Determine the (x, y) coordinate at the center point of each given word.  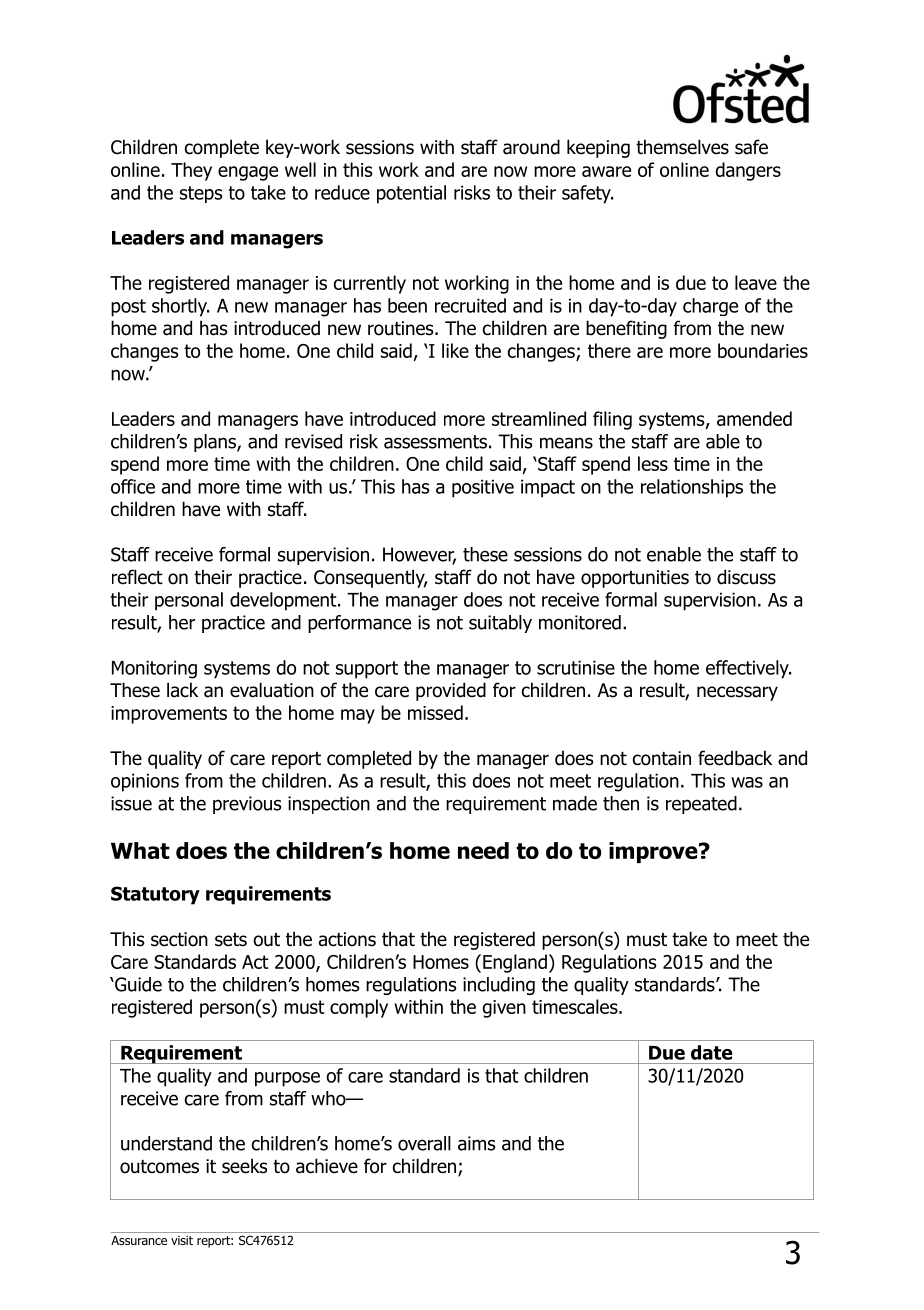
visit (182, 1240)
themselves (682, 147)
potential (411, 194)
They (191, 171)
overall (424, 1143)
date (712, 1052)
